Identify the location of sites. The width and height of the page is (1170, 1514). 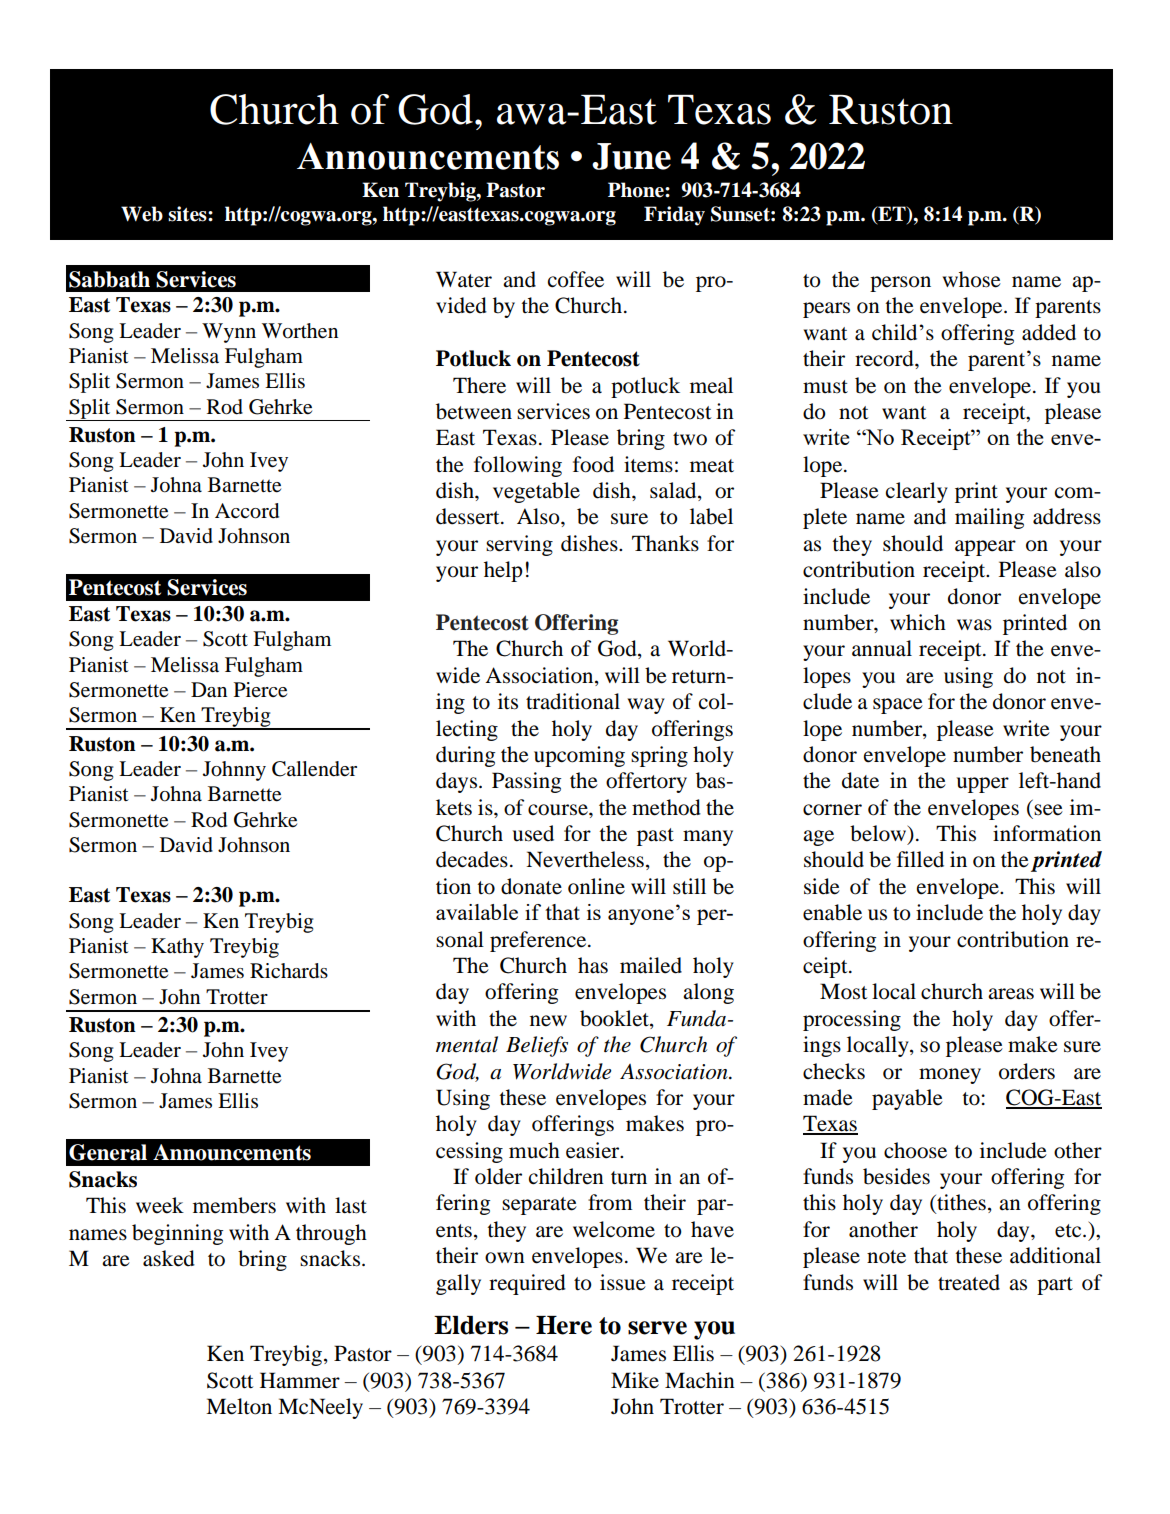
(188, 214).
